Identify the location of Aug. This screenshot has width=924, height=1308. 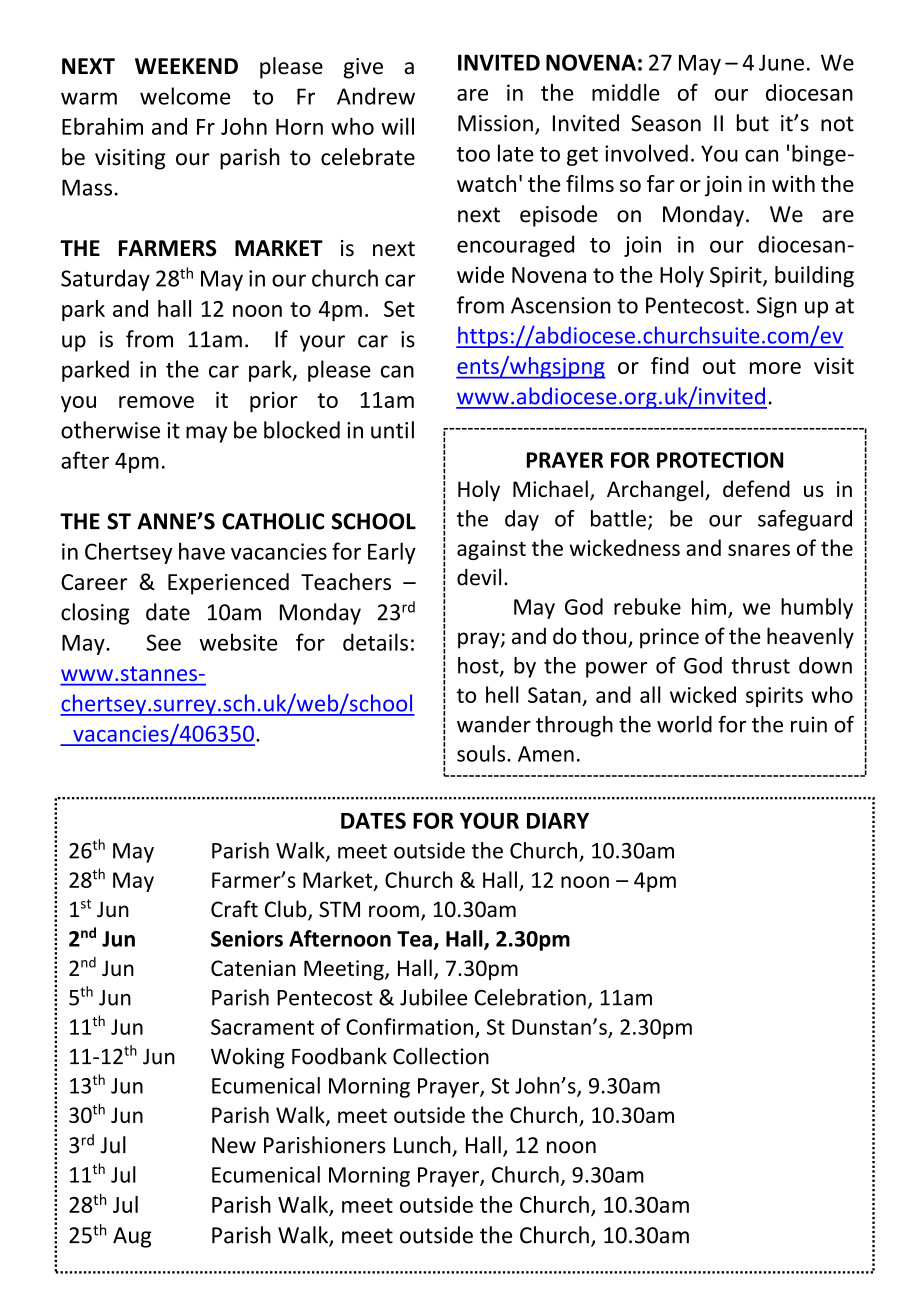
(132, 1237).
